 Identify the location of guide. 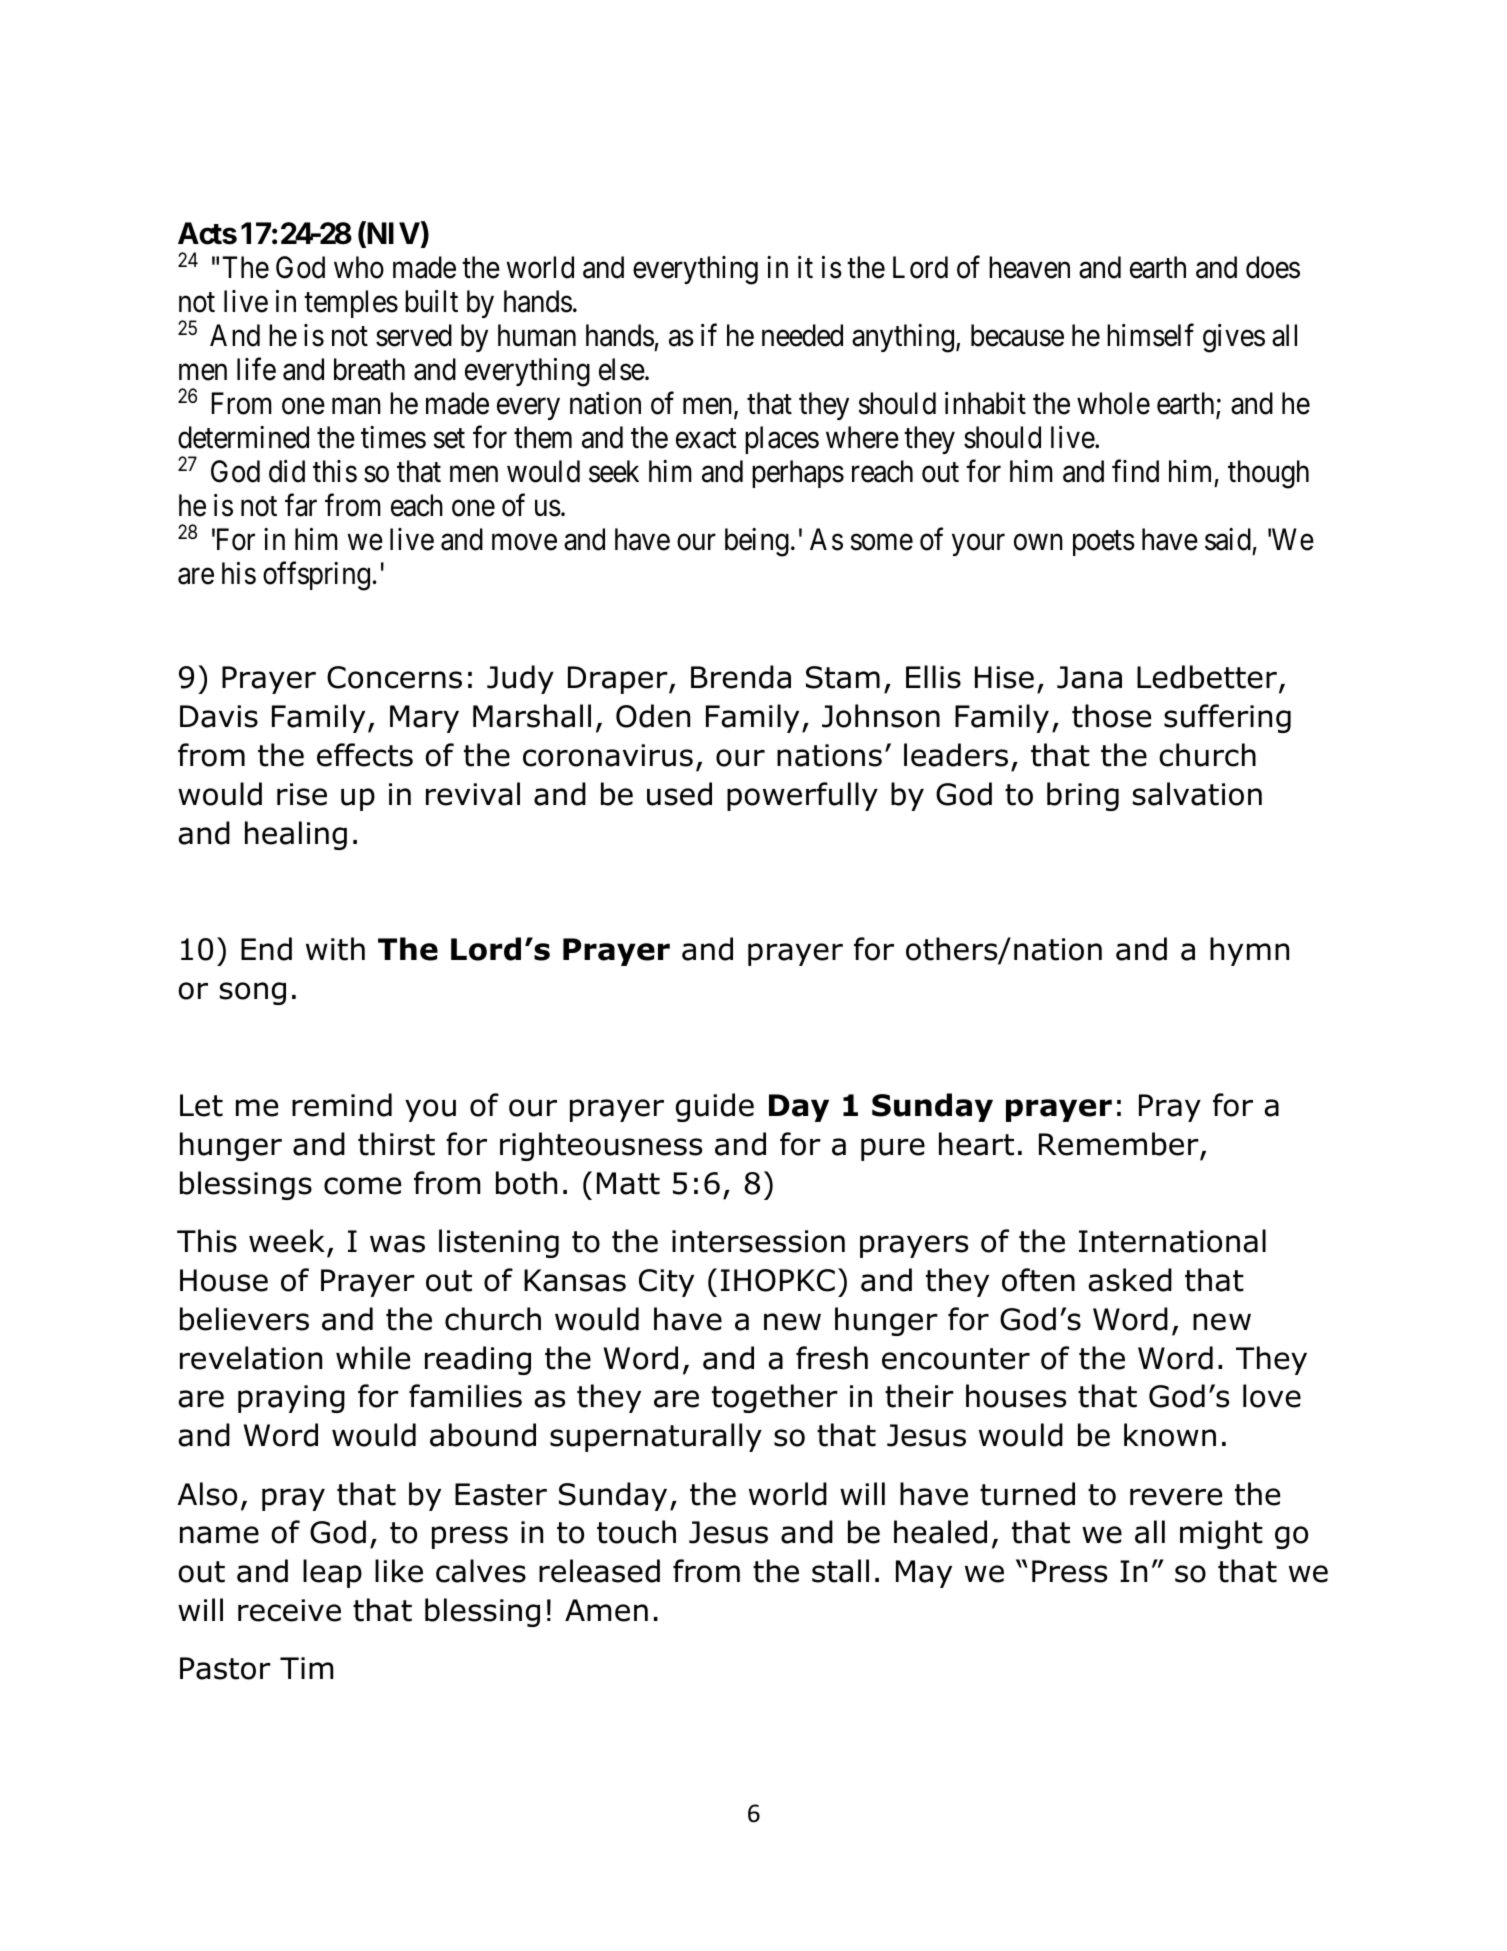
(715, 1107).
